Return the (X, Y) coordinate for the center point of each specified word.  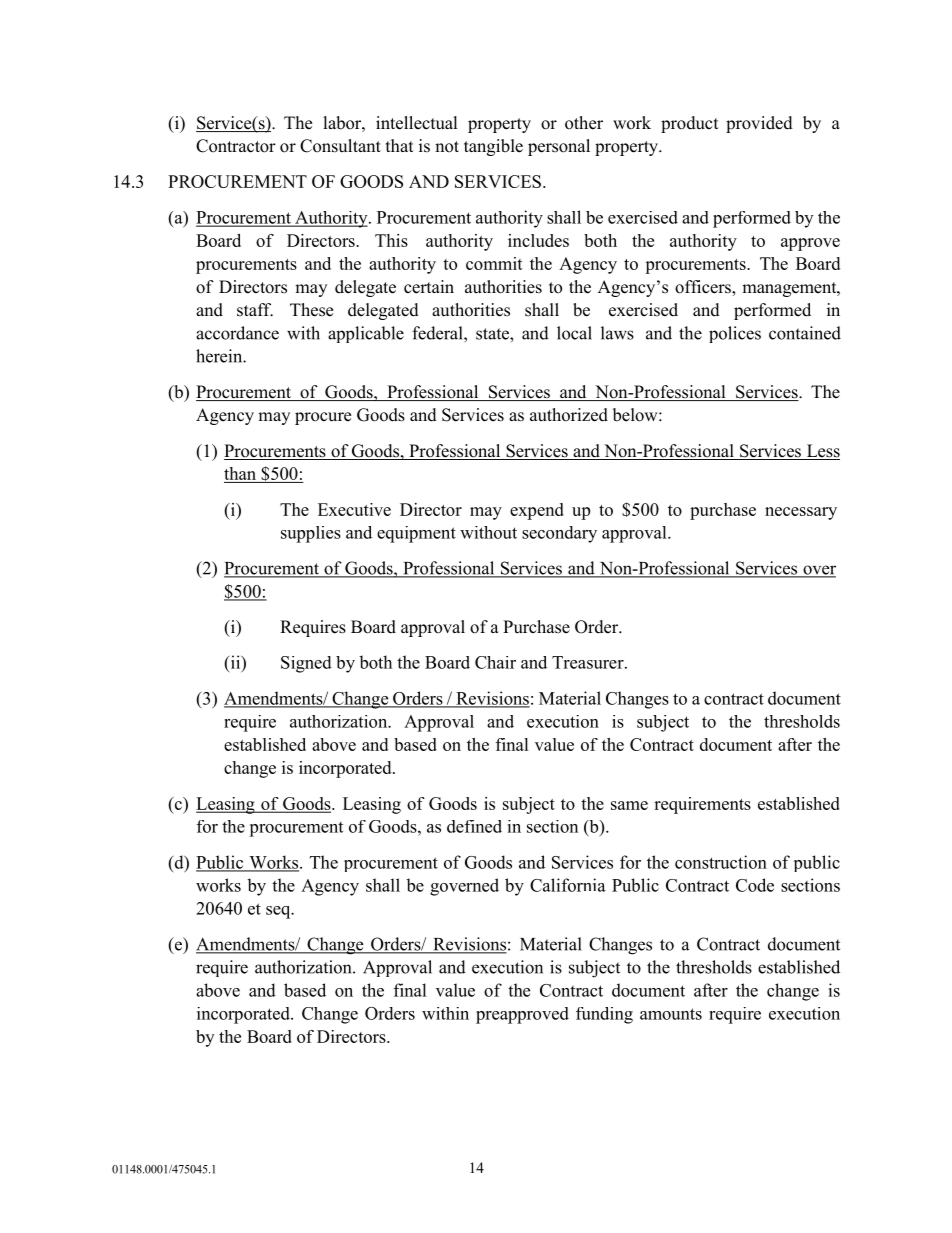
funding (604, 1015)
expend (537, 511)
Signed (306, 664)
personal (559, 147)
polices (735, 334)
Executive (354, 509)
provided (759, 124)
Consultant (340, 146)
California (568, 885)
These (311, 310)
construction (721, 862)
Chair (495, 662)
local (574, 333)
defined (474, 826)
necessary (801, 513)
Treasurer (589, 662)
